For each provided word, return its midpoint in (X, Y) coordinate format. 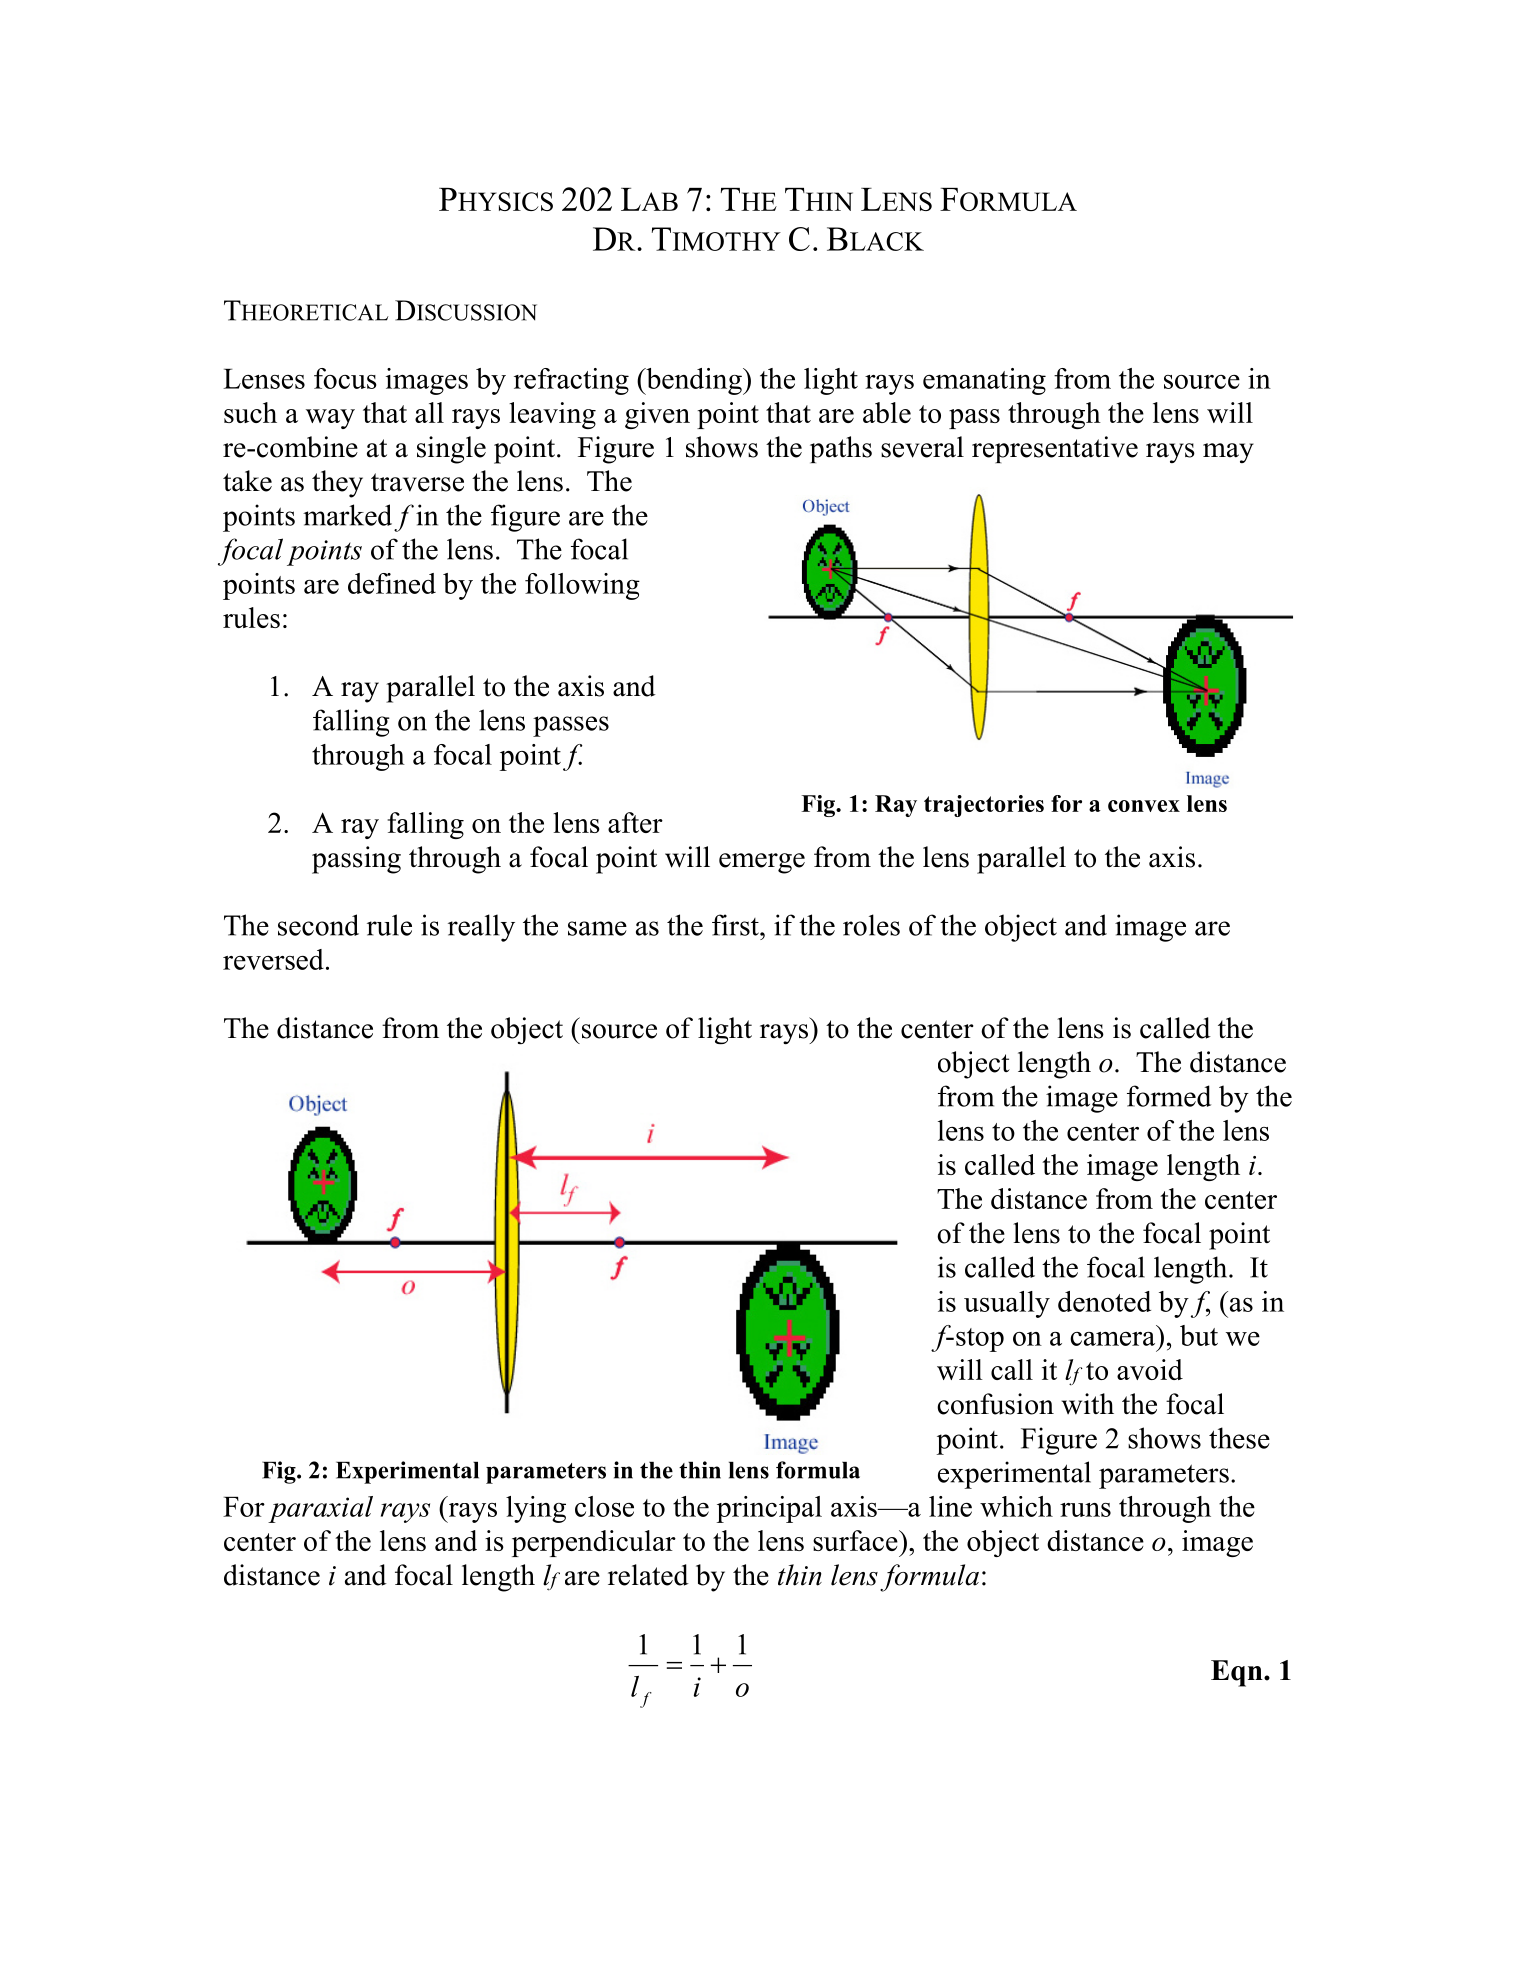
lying (536, 1509)
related (648, 1575)
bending (694, 381)
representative (1055, 449)
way (330, 419)
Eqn (1238, 1673)
